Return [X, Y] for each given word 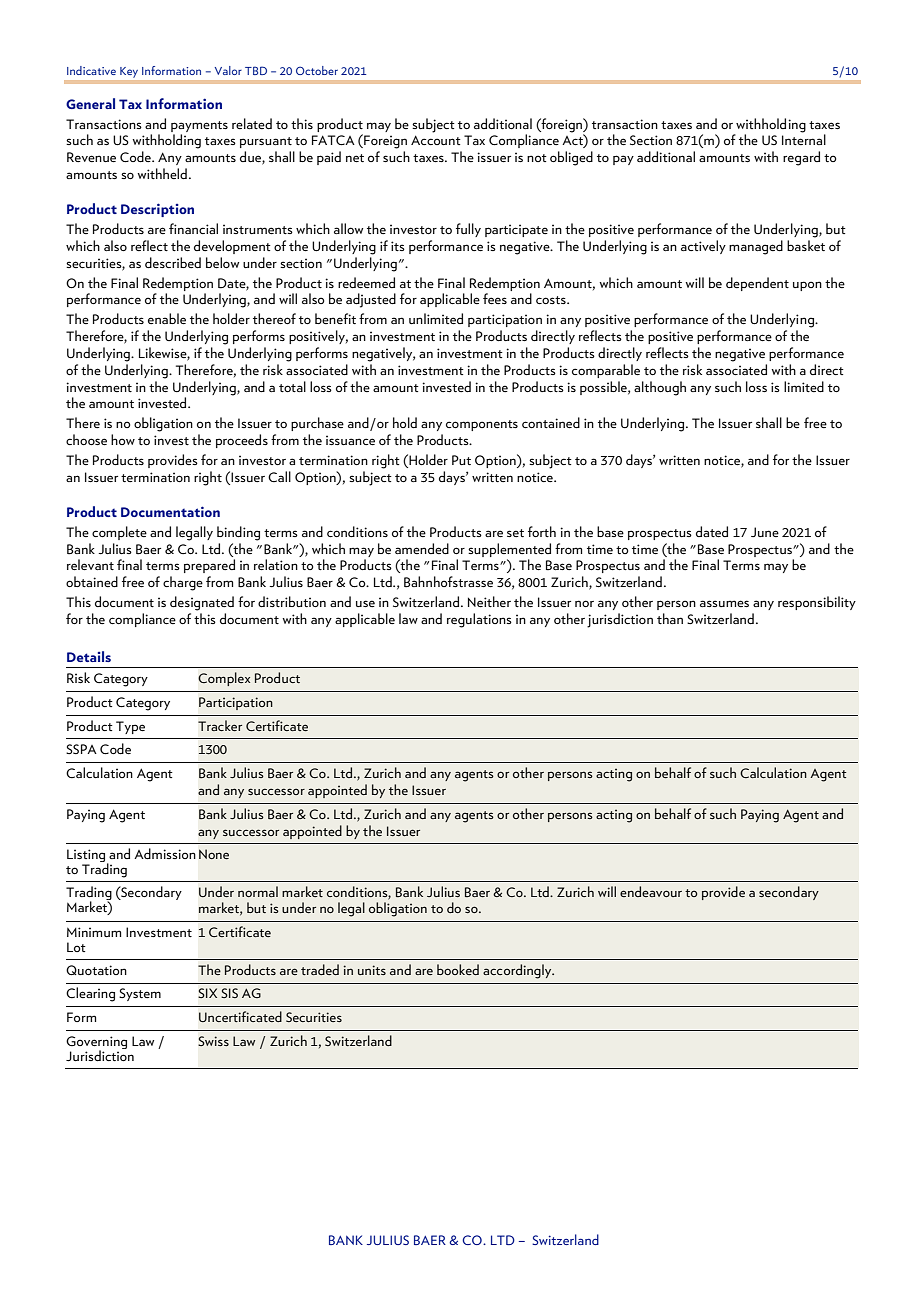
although [660, 388]
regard [801, 158]
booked [458, 969]
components [482, 425]
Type [130, 727]
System [140, 994]
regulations [479, 620]
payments [199, 126]
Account [436, 140]
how [123, 439]
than [670, 618]
